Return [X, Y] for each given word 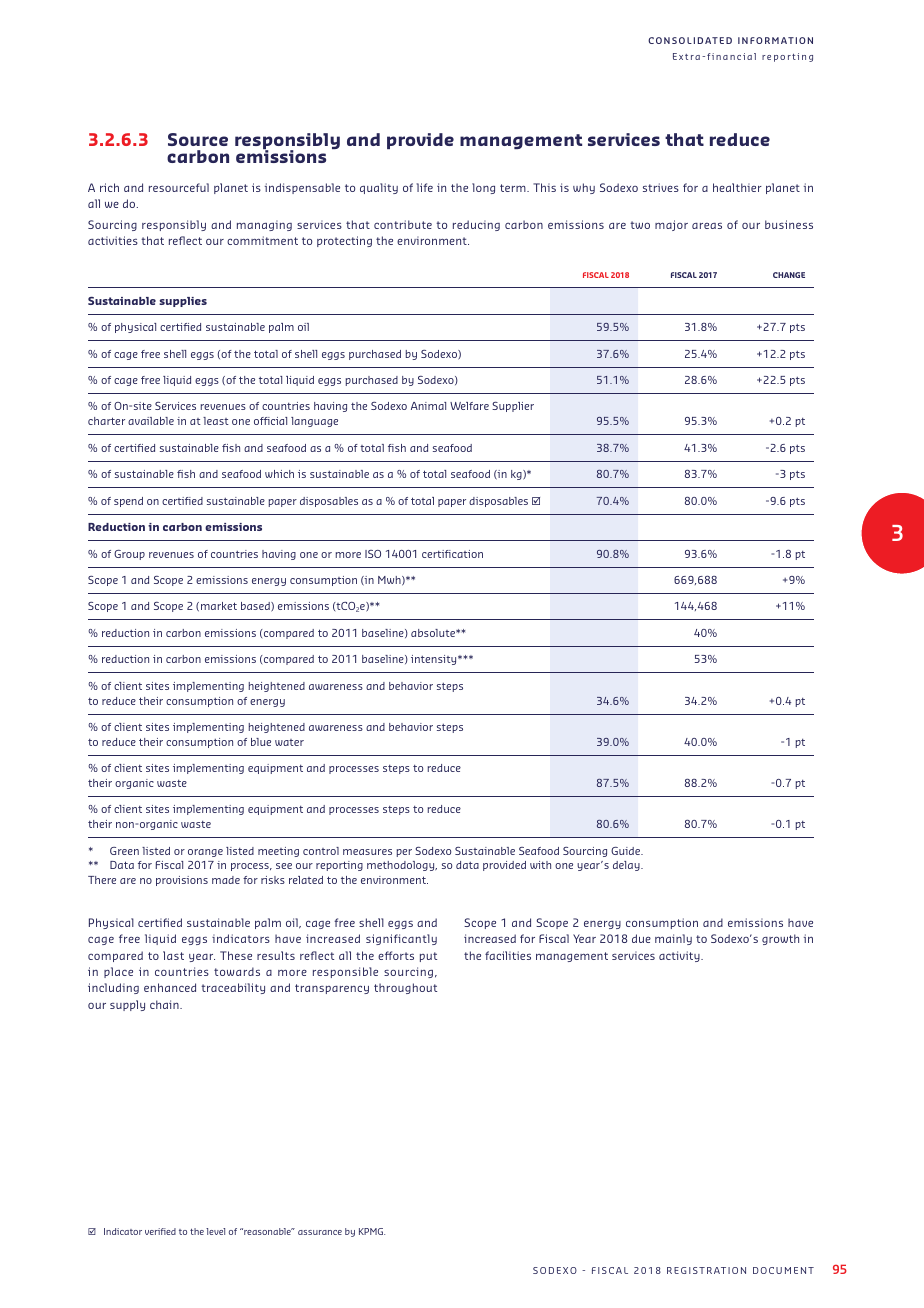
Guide [627, 851]
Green [124, 851]
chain [165, 1004]
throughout [405, 988]
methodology [402, 866]
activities [113, 240]
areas [707, 225]
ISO [373, 554]
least [216, 421]
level [215, 1231]
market [219, 606]
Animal [428, 406]
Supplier [513, 407]
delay [627, 866]
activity [680, 956]
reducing [476, 225]
